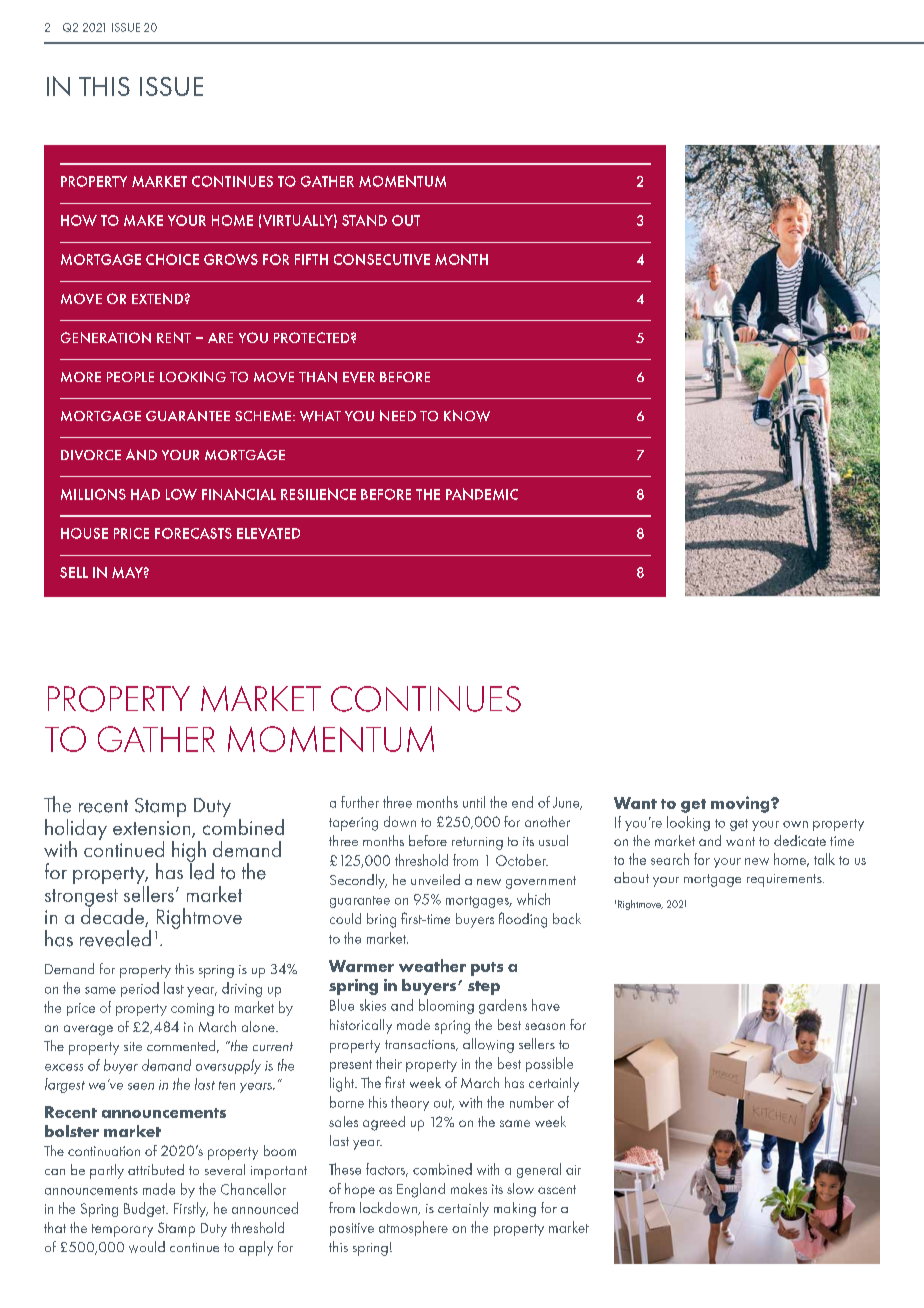  What do you see at coordinates (474, 802) in the screenshot?
I see `until` at bounding box center [474, 802].
